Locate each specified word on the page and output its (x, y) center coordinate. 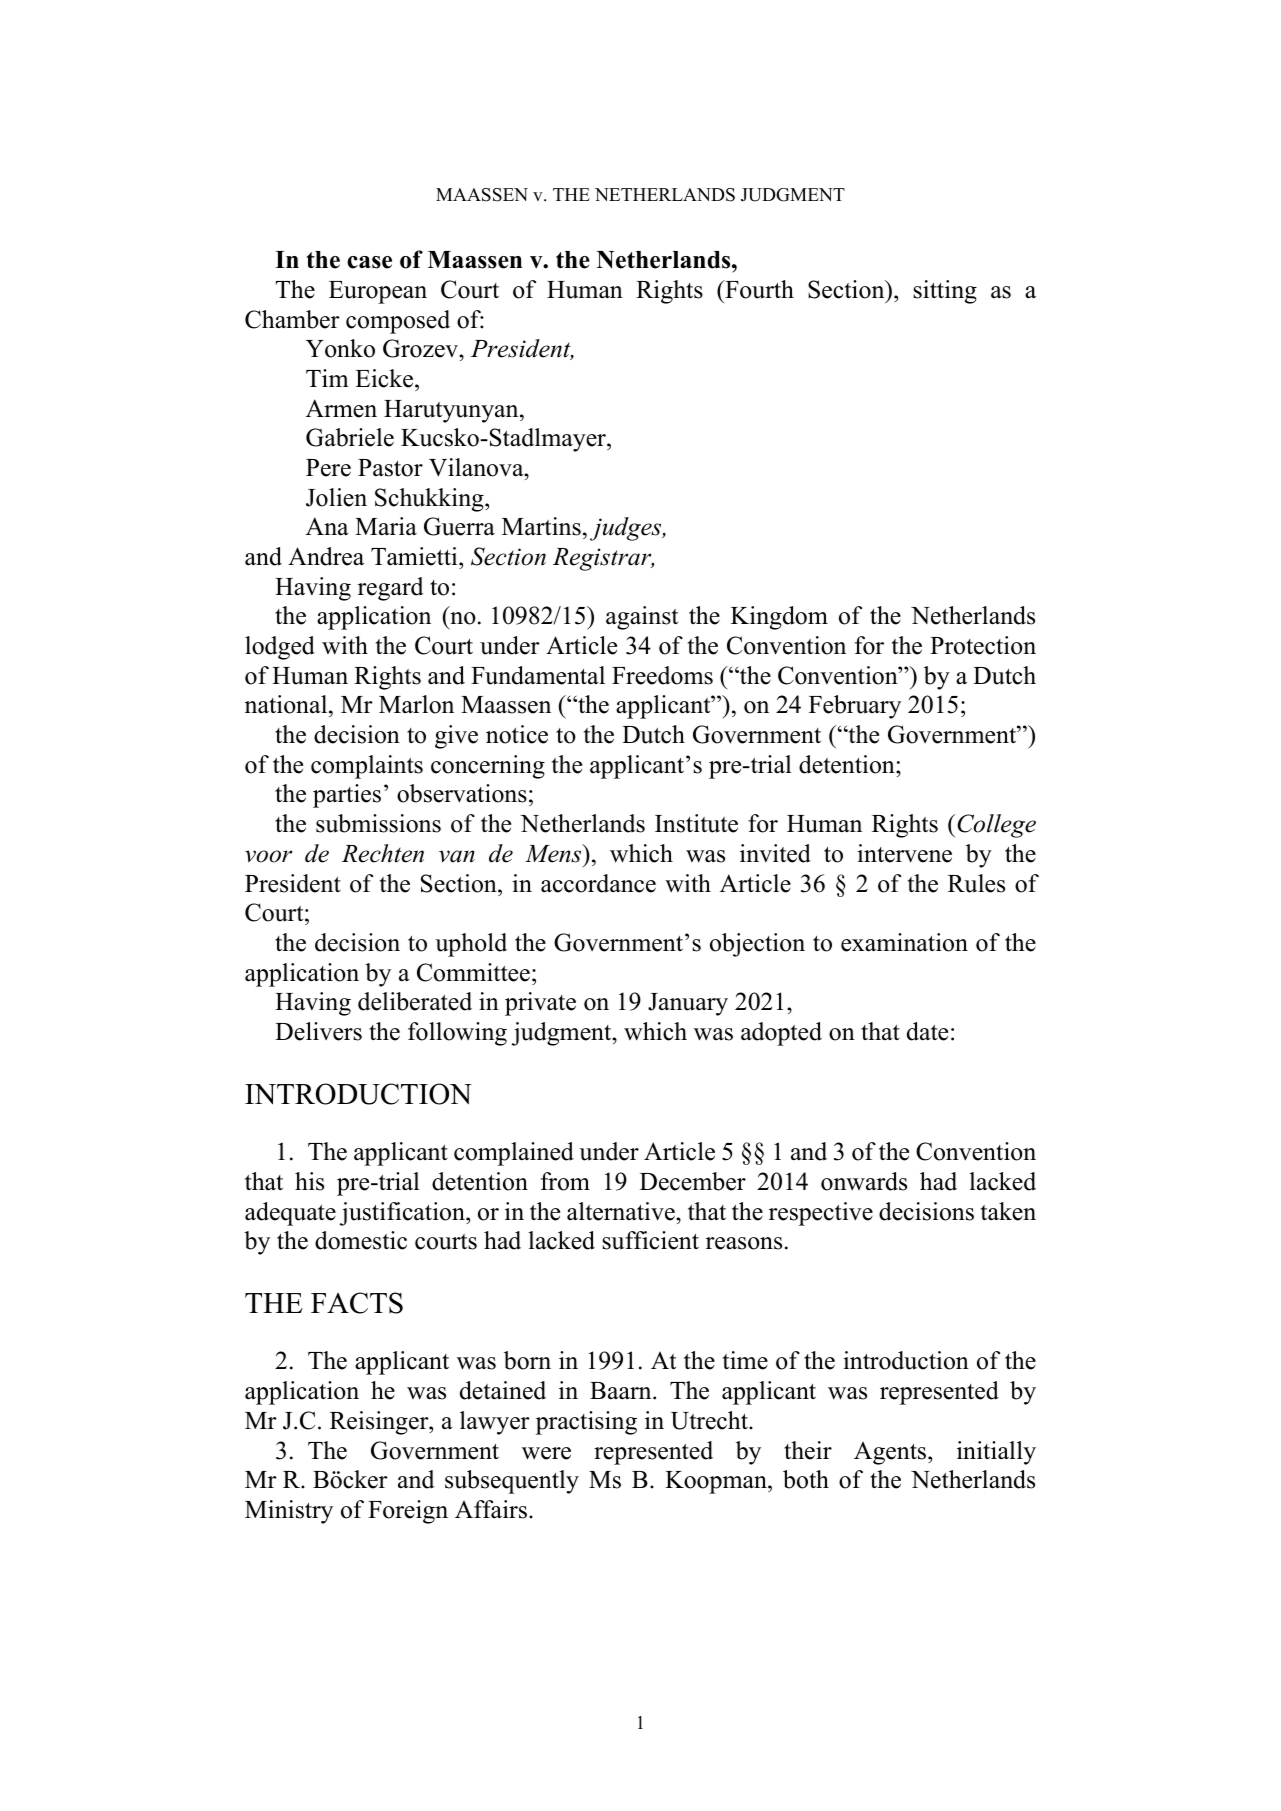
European (378, 292)
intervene (904, 853)
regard (390, 589)
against (642, 618)
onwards (864, 1181)
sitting (945, 292)
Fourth (758, 289)
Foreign (408, 1512)
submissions (378, 823)
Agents (891, 1453)
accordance (598, 883)
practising (586, 1423)
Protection (983, 645)
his (309, 1181)
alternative (622, 1211)
